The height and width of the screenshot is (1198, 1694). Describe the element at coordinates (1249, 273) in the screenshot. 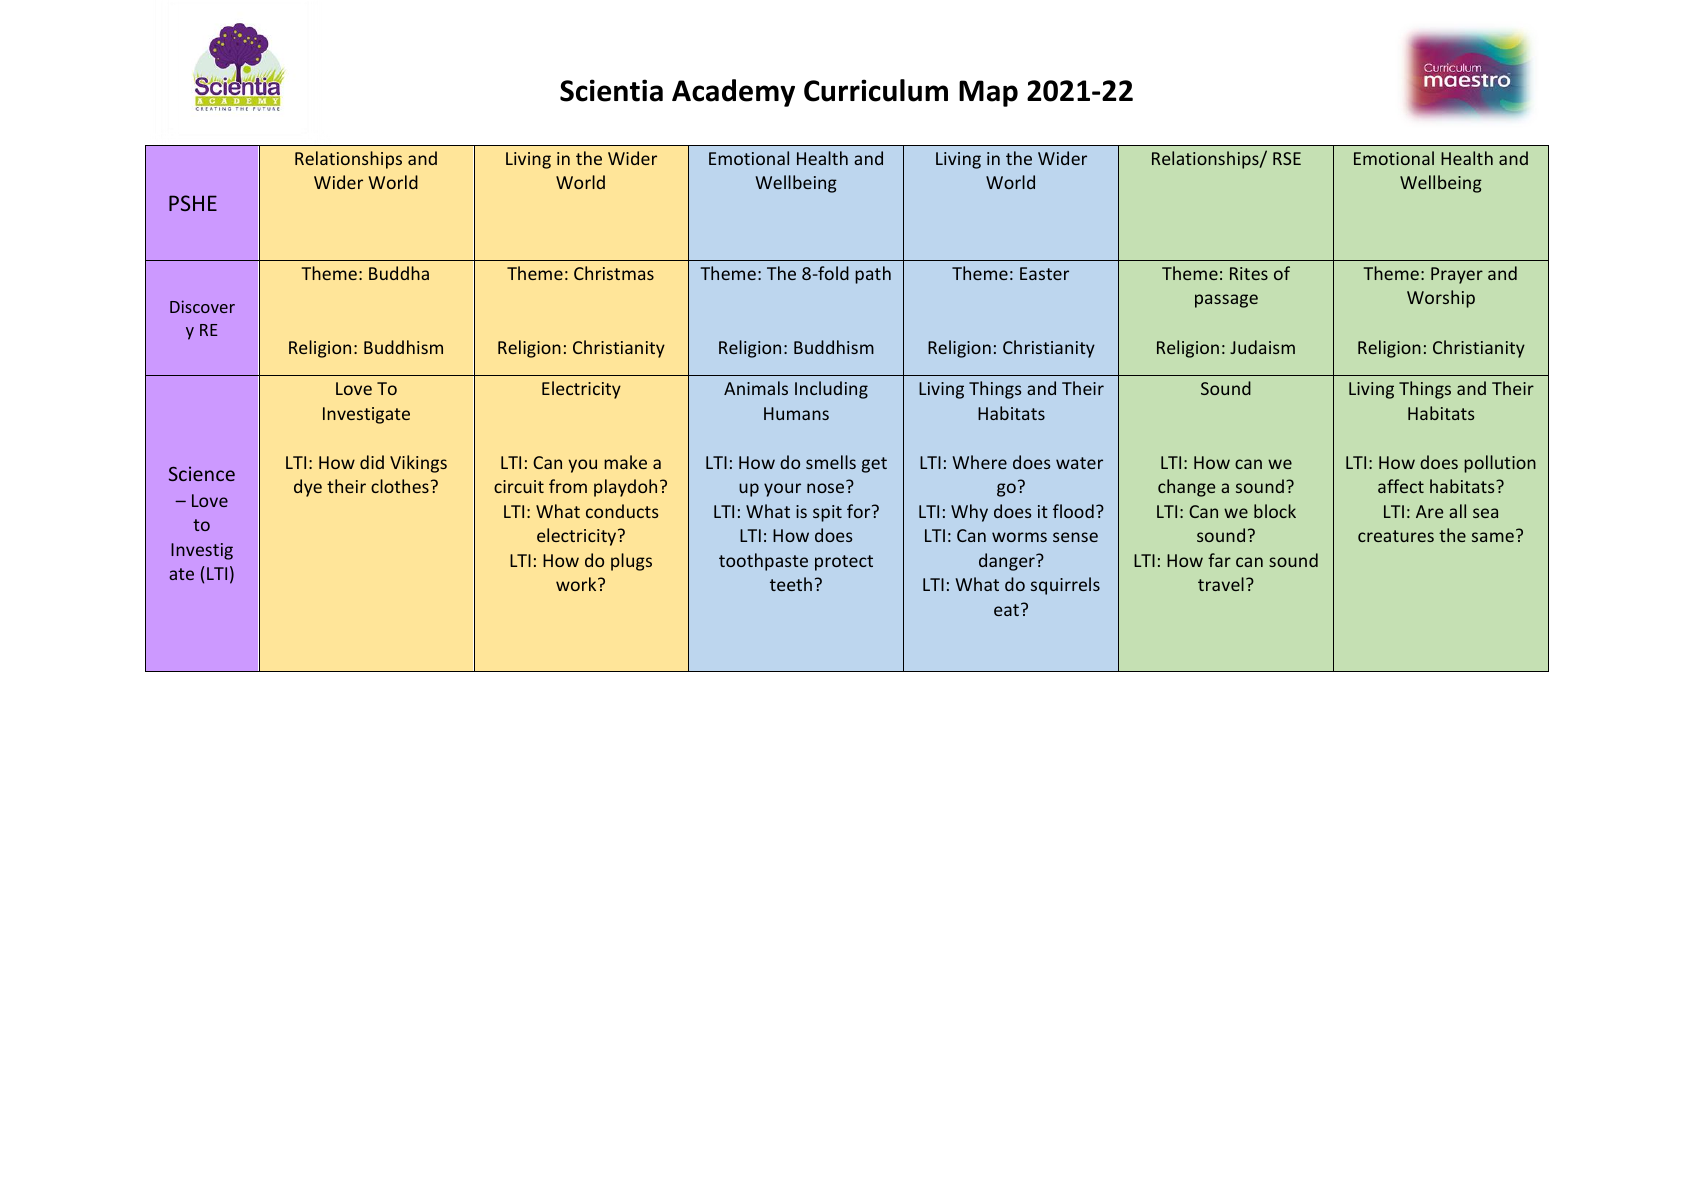

I see `Rites` at that location.
